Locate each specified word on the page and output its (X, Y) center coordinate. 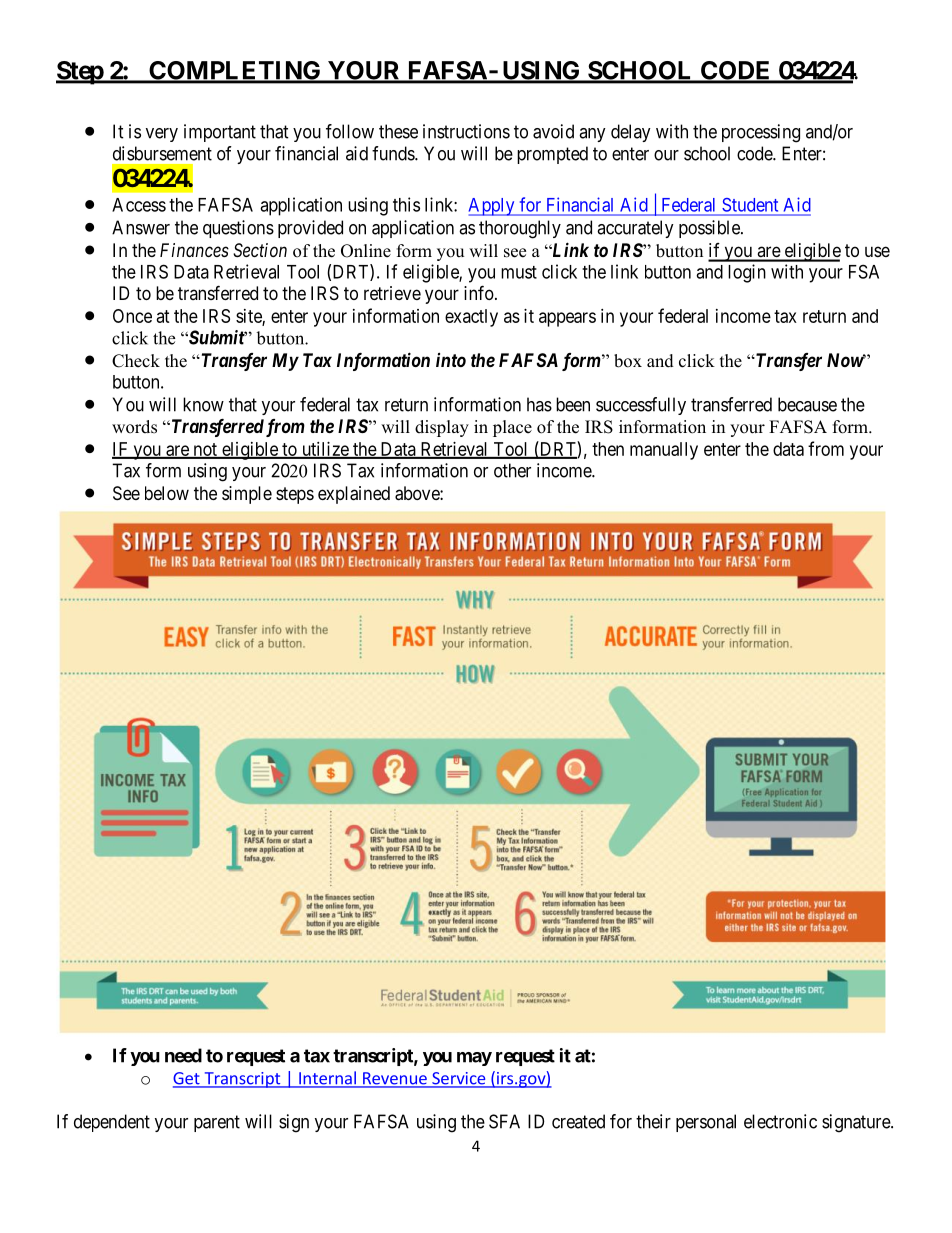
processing (761, 133)
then (608, 449)
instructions (466, 131)
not (205, 450)
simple (247, 495)
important (220, 133)
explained (354, 495)
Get (187, 1079)
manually (664, 451)
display (442, 428)
